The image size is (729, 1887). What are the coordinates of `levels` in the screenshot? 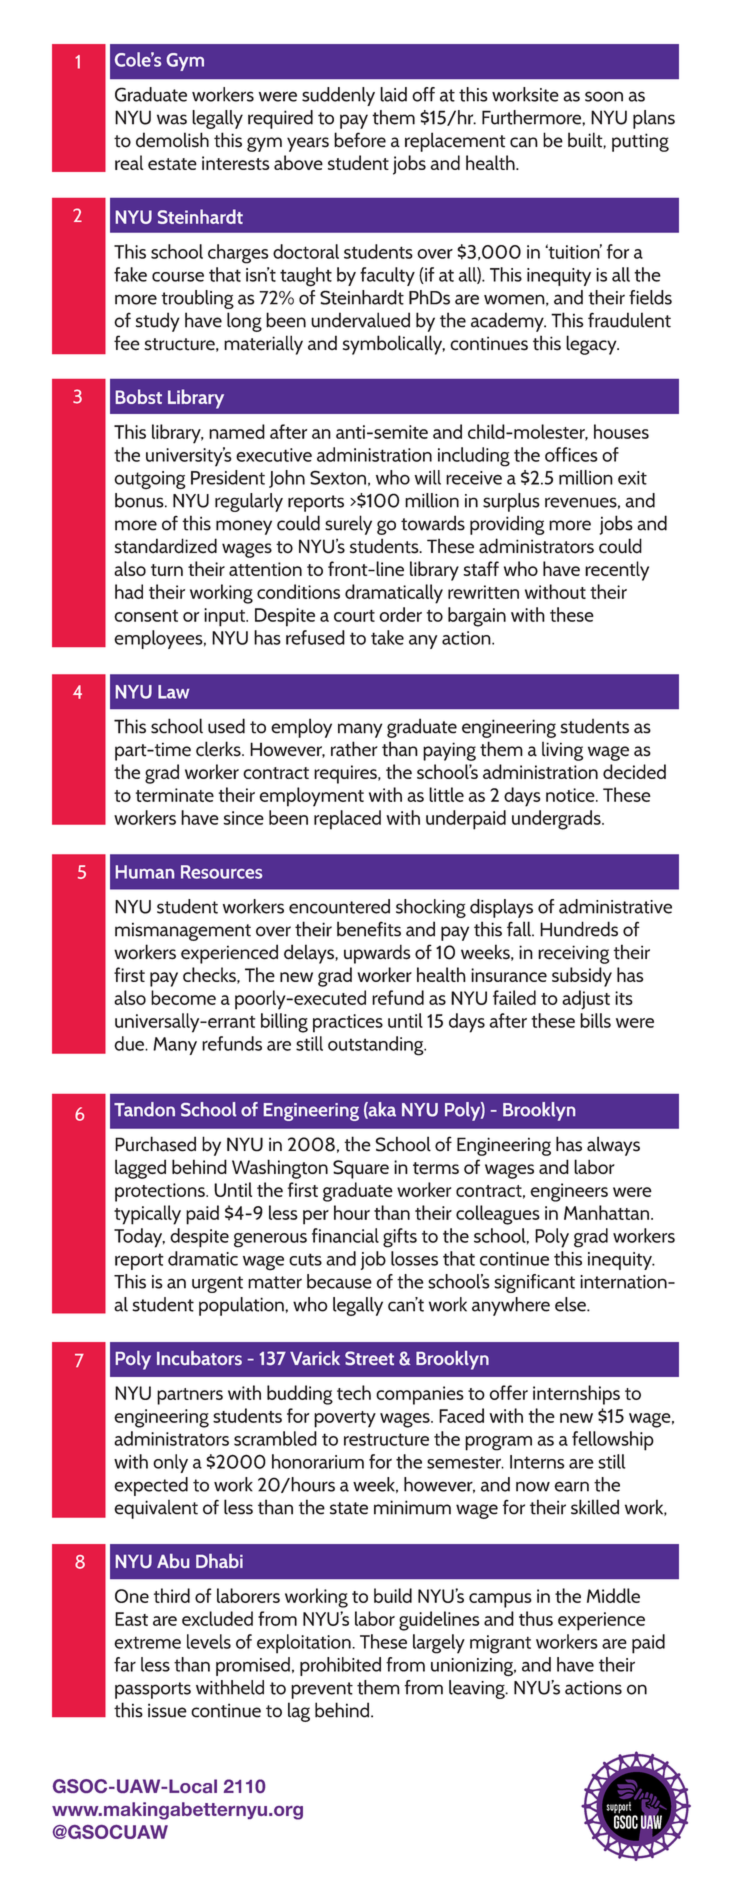 It's located at (209, 1641).
